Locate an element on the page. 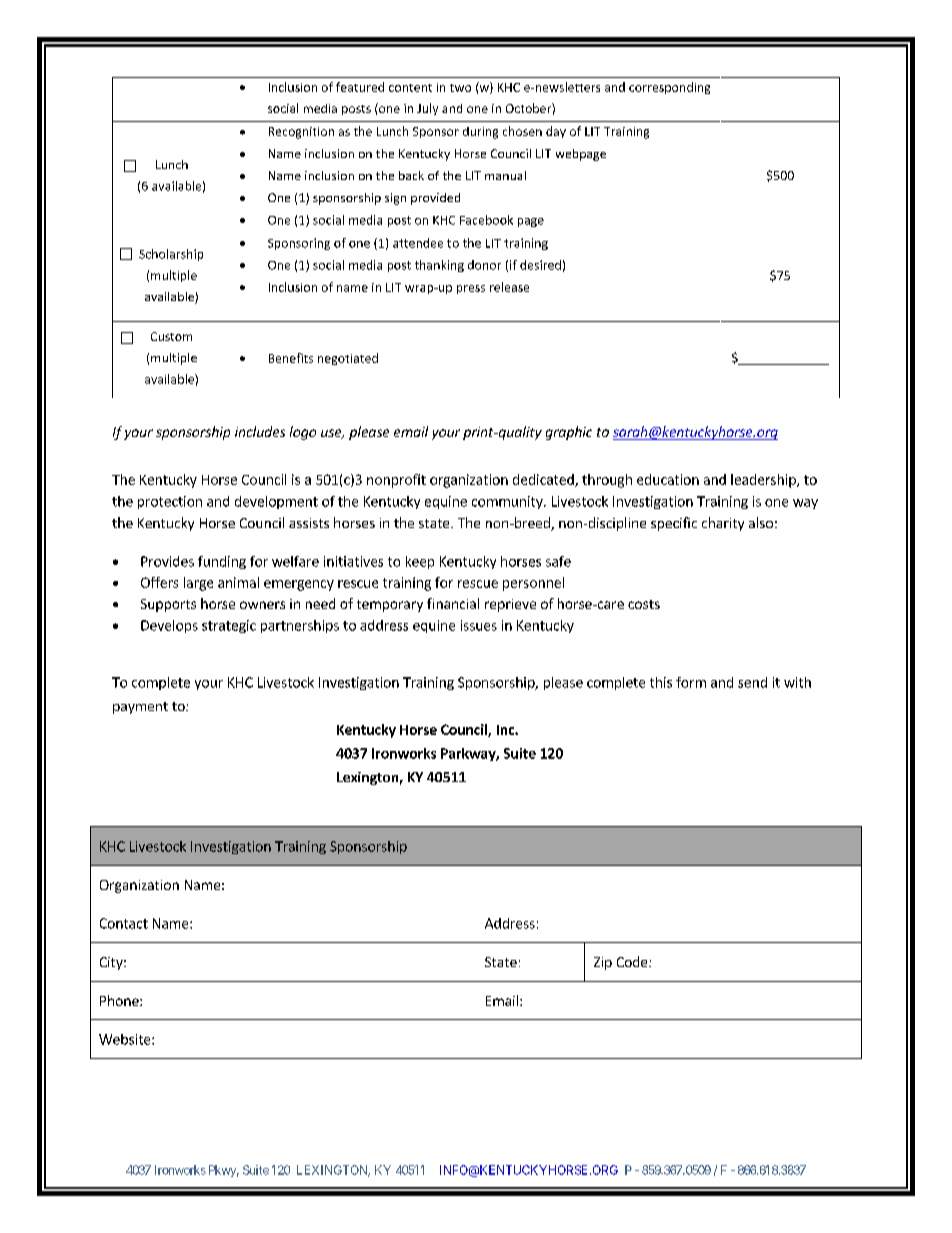 This page has height=1233, width=952. issues is located at coordinates (479, 625).
